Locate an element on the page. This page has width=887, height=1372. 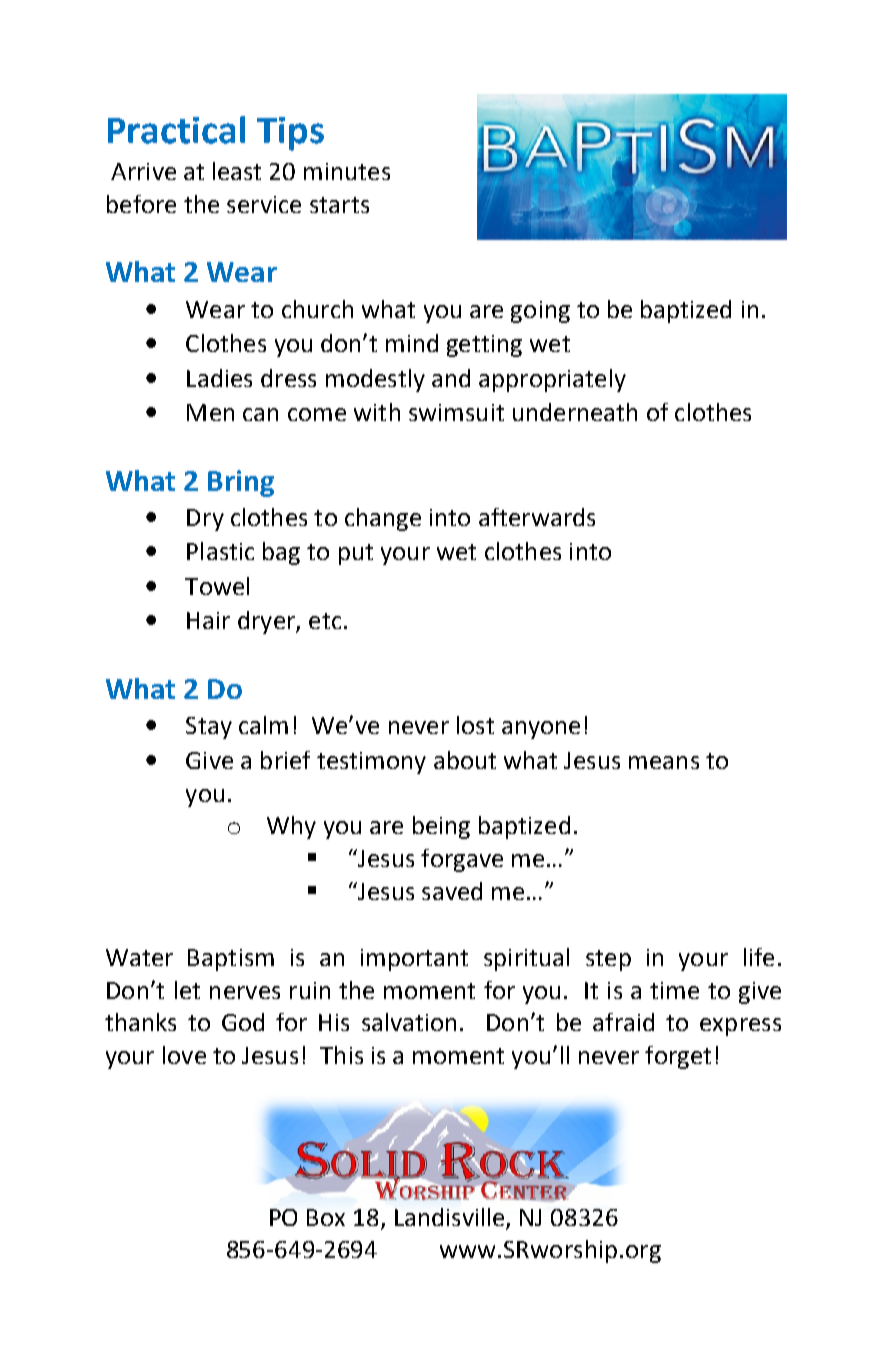
lost is located at coordinates (475, 725).
